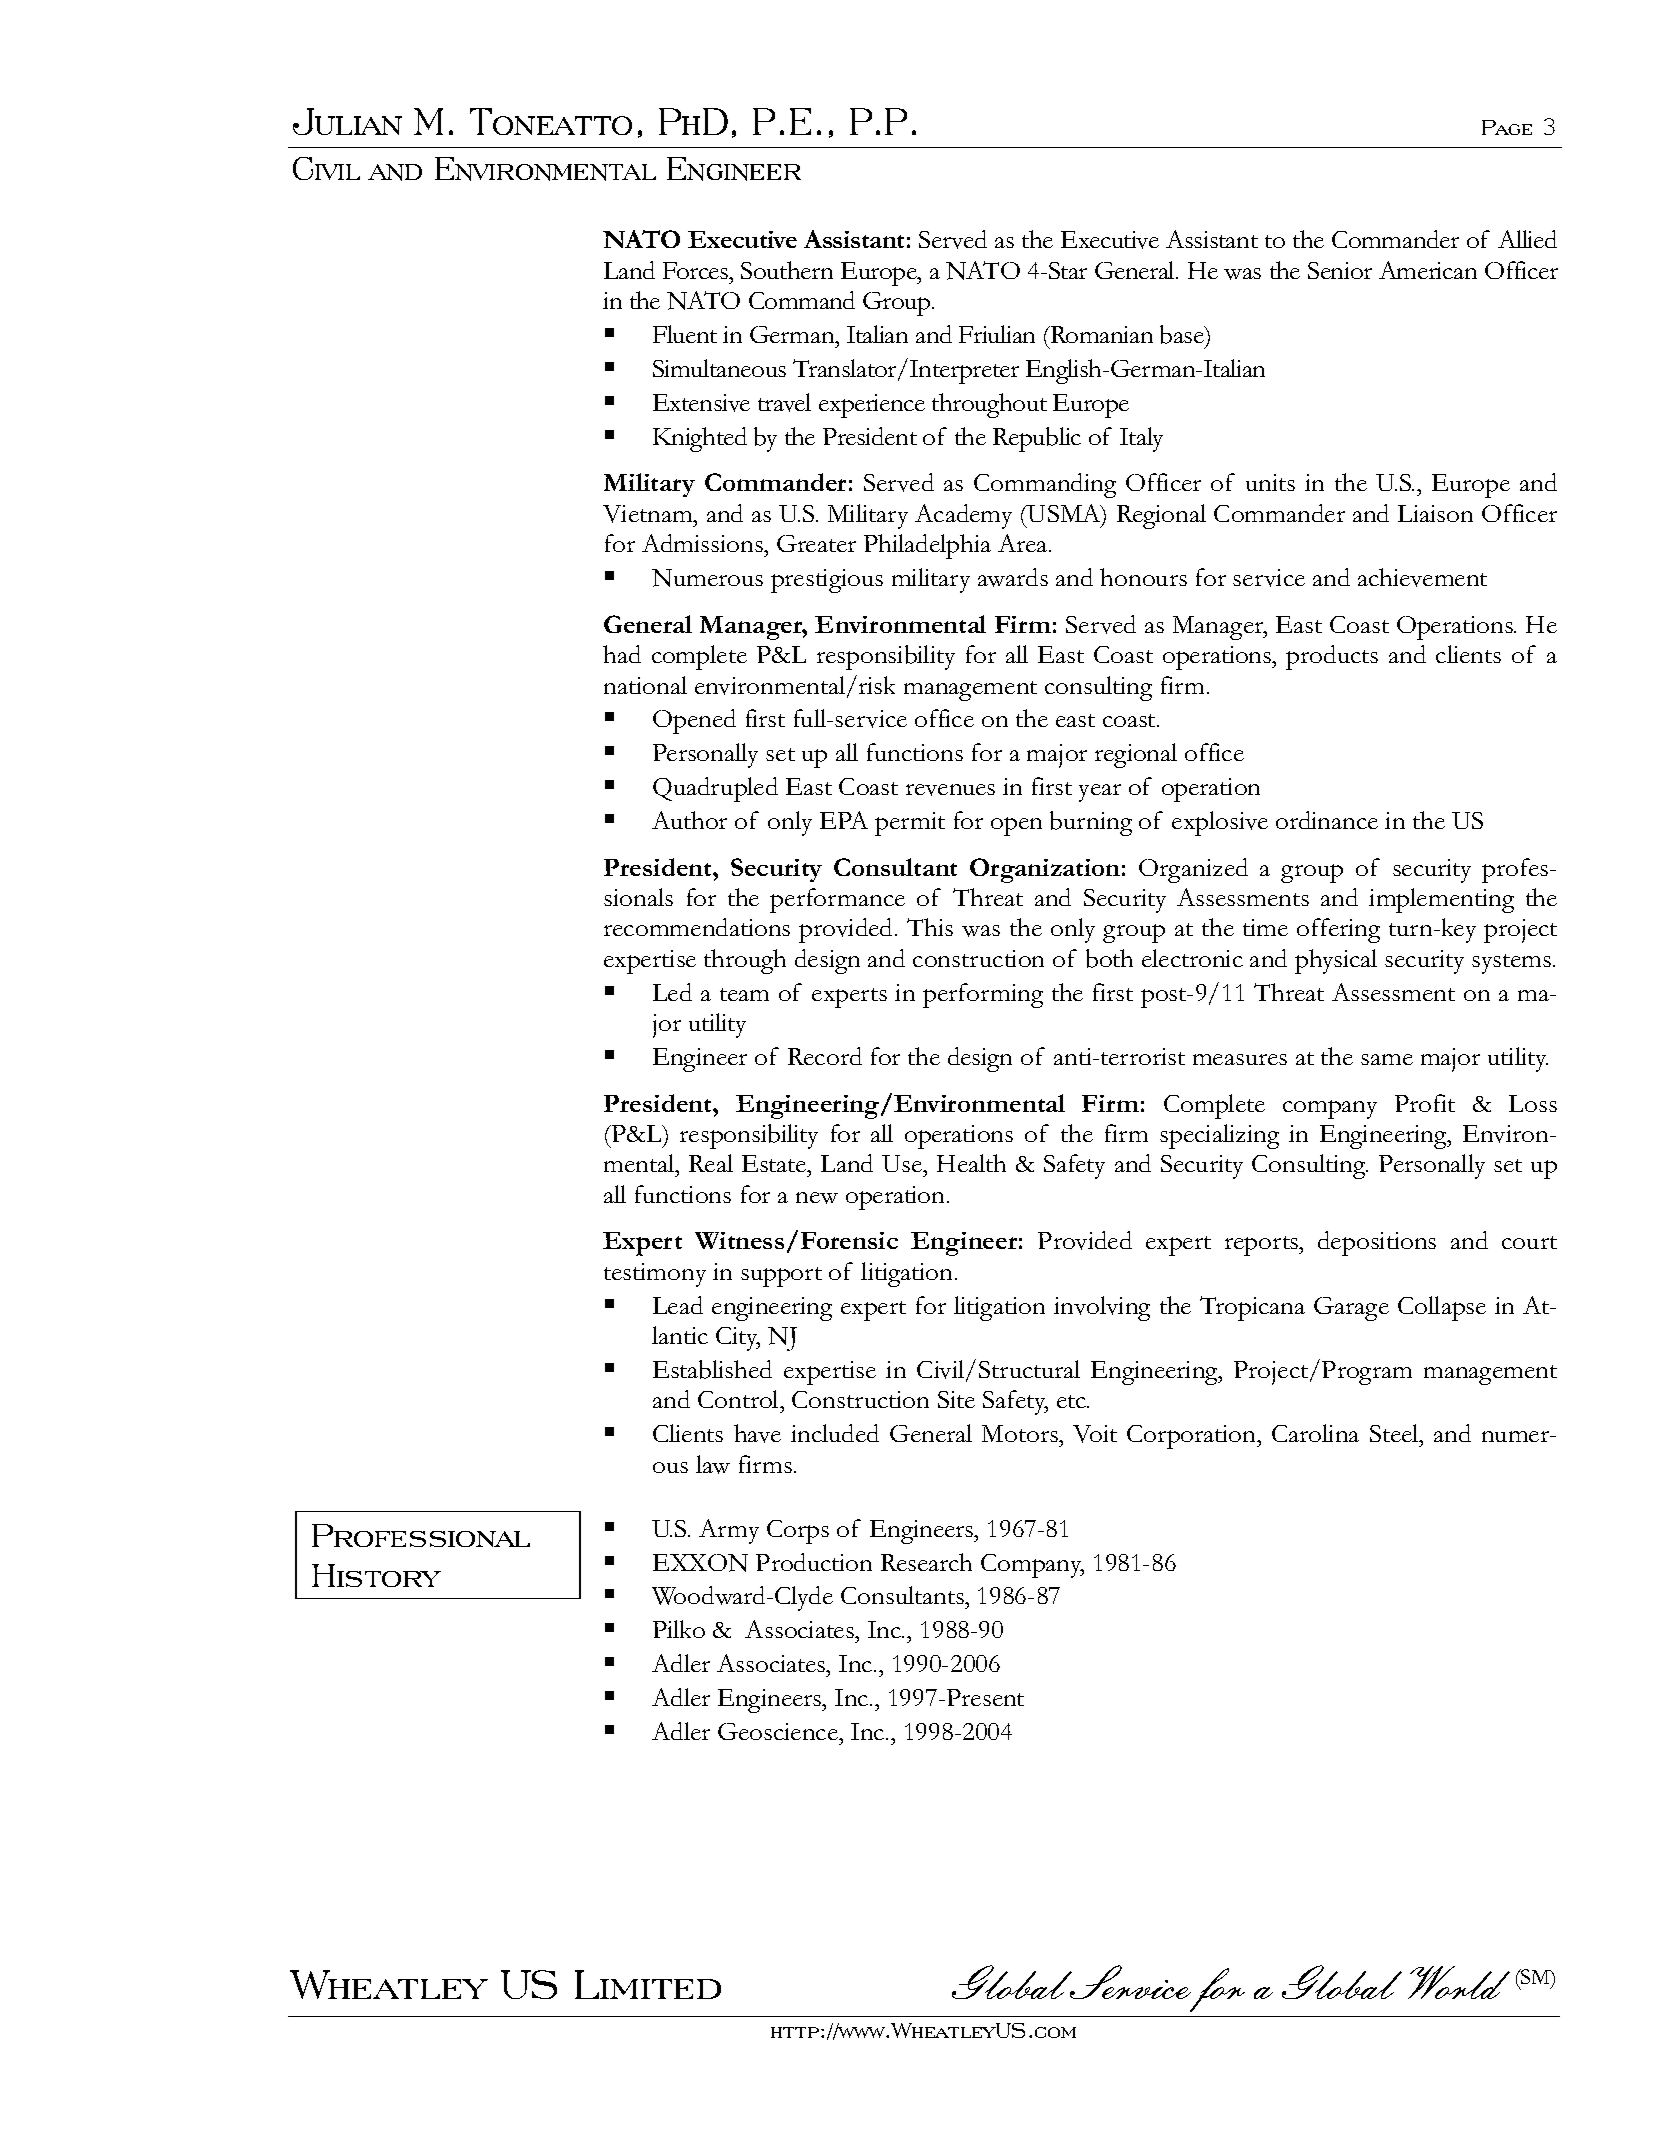  What do you see at coordinates (648, 1984) in the image?
I see `Limited` at bounding box center [648, 1984].
